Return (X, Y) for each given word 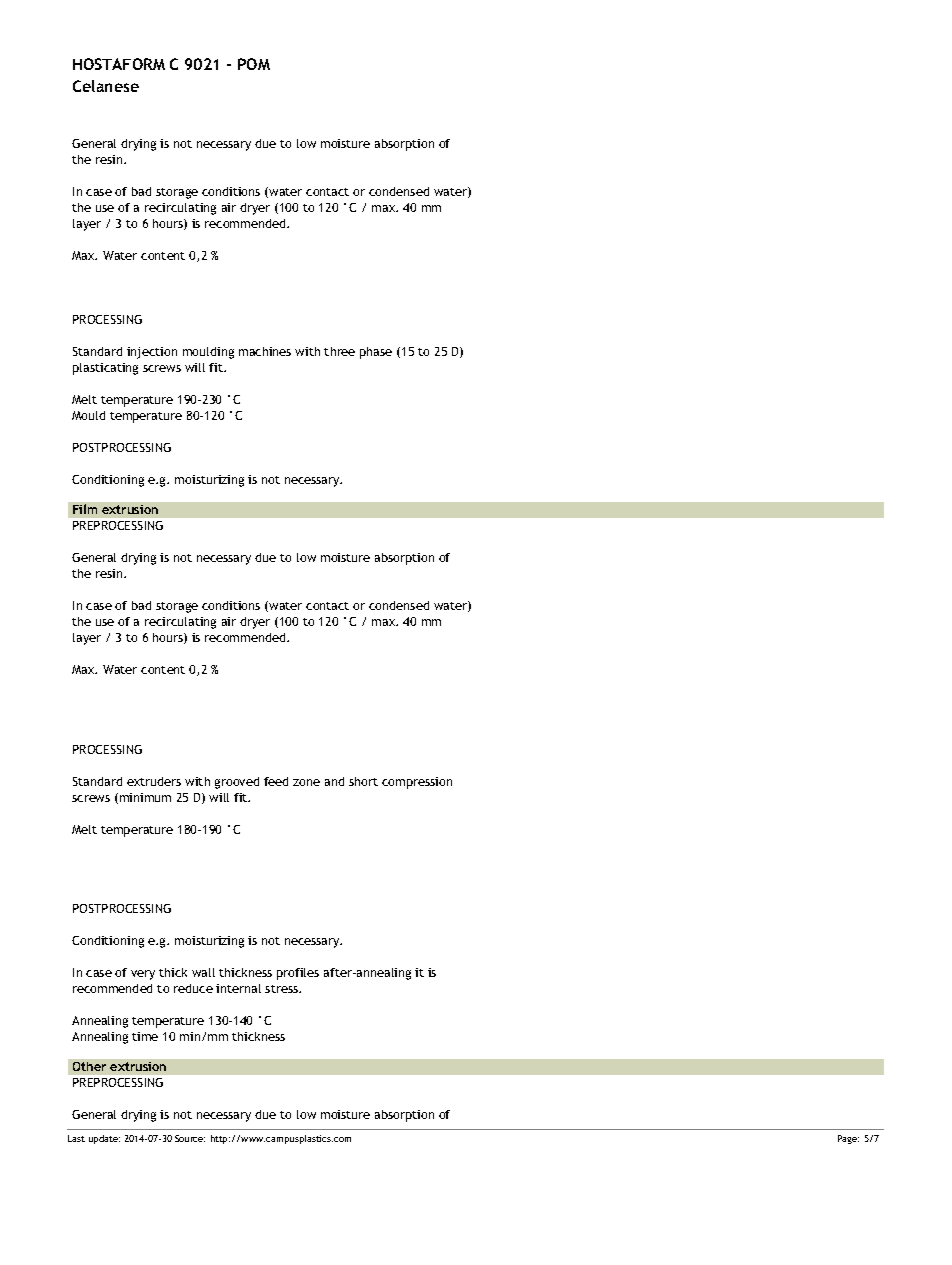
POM (254, 64)
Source (190, 1138)
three (339, 351)
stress (283, 989)
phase (376, 353)
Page (848, 1139)
